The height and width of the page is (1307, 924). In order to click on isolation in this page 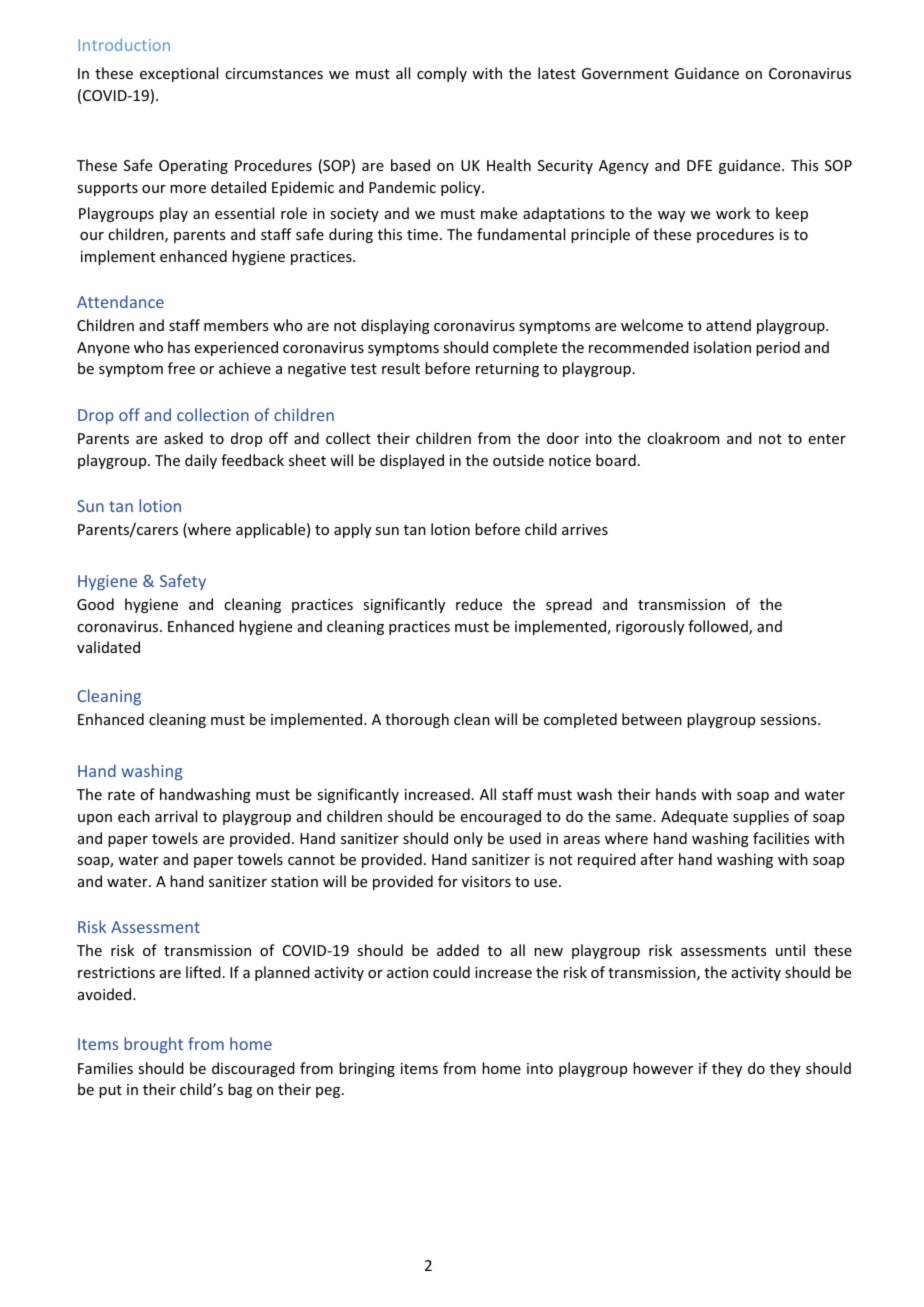, I will do `click(722, 347)`.
